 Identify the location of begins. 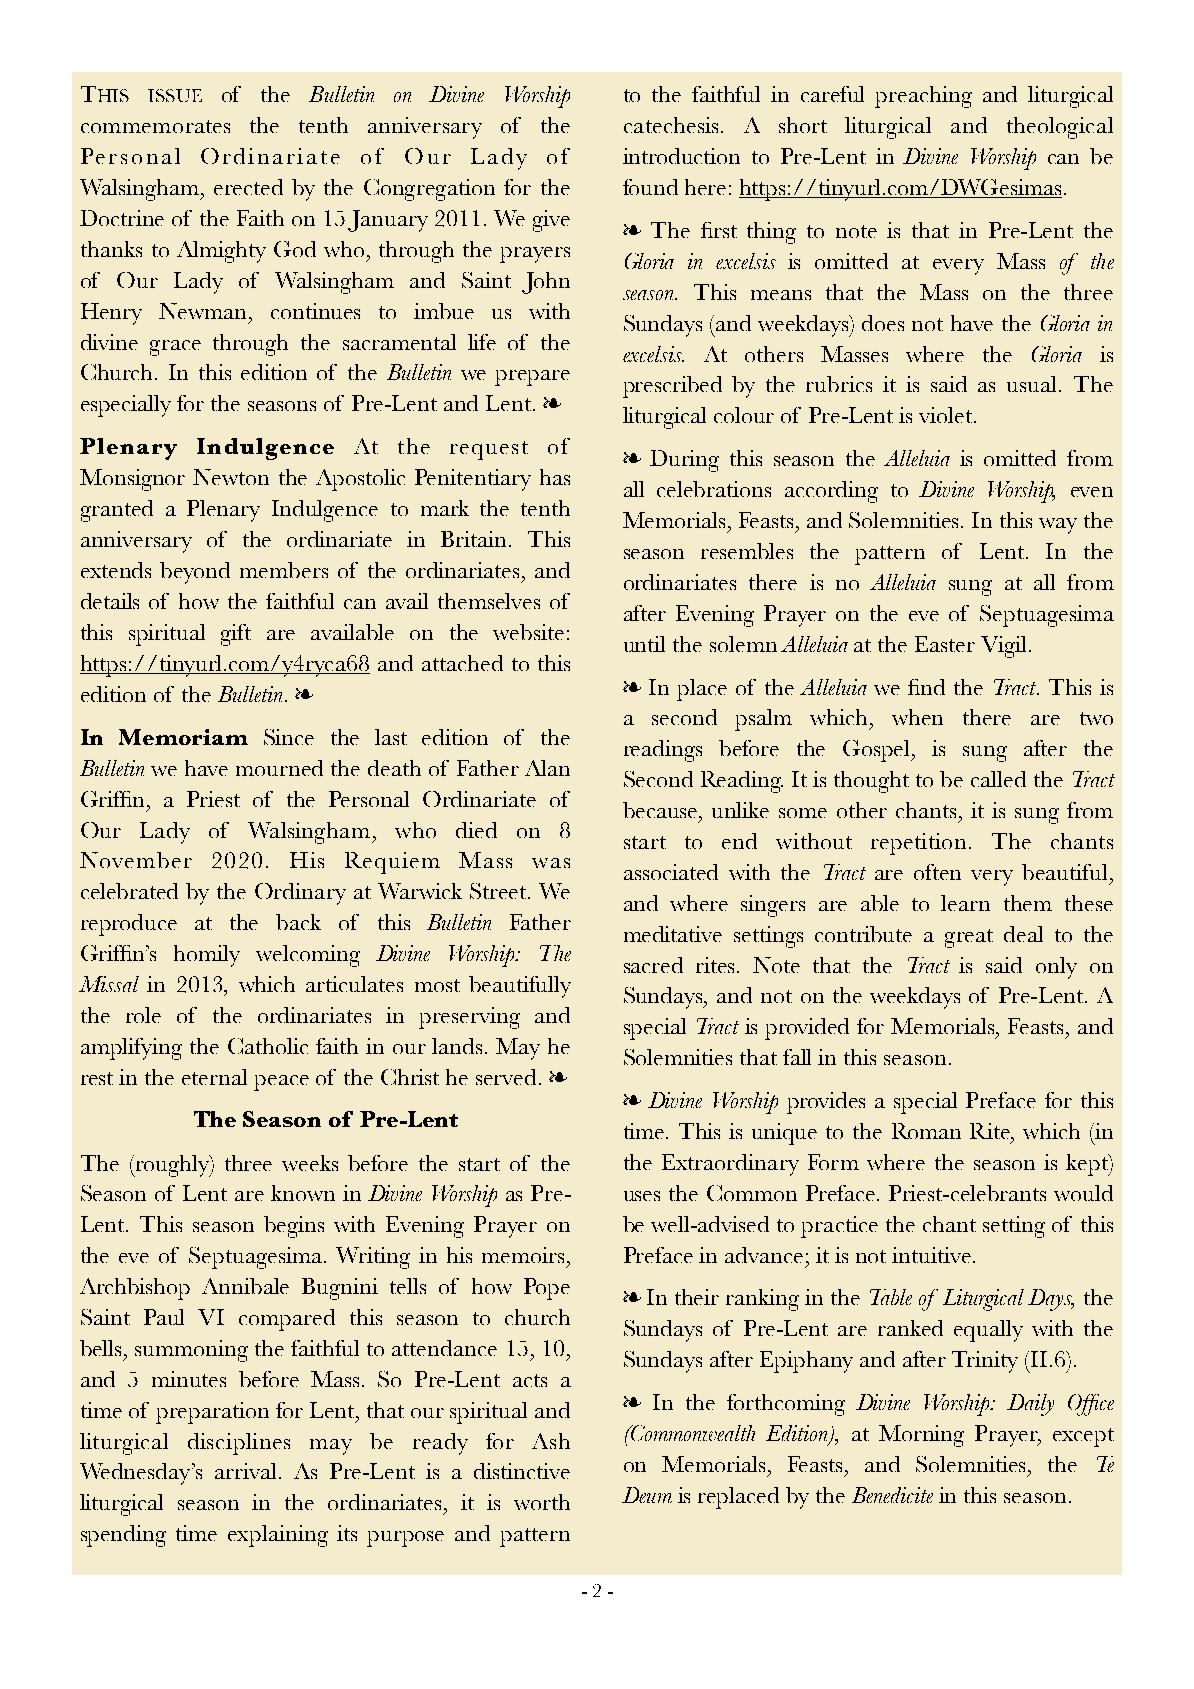
(294, 1227).
